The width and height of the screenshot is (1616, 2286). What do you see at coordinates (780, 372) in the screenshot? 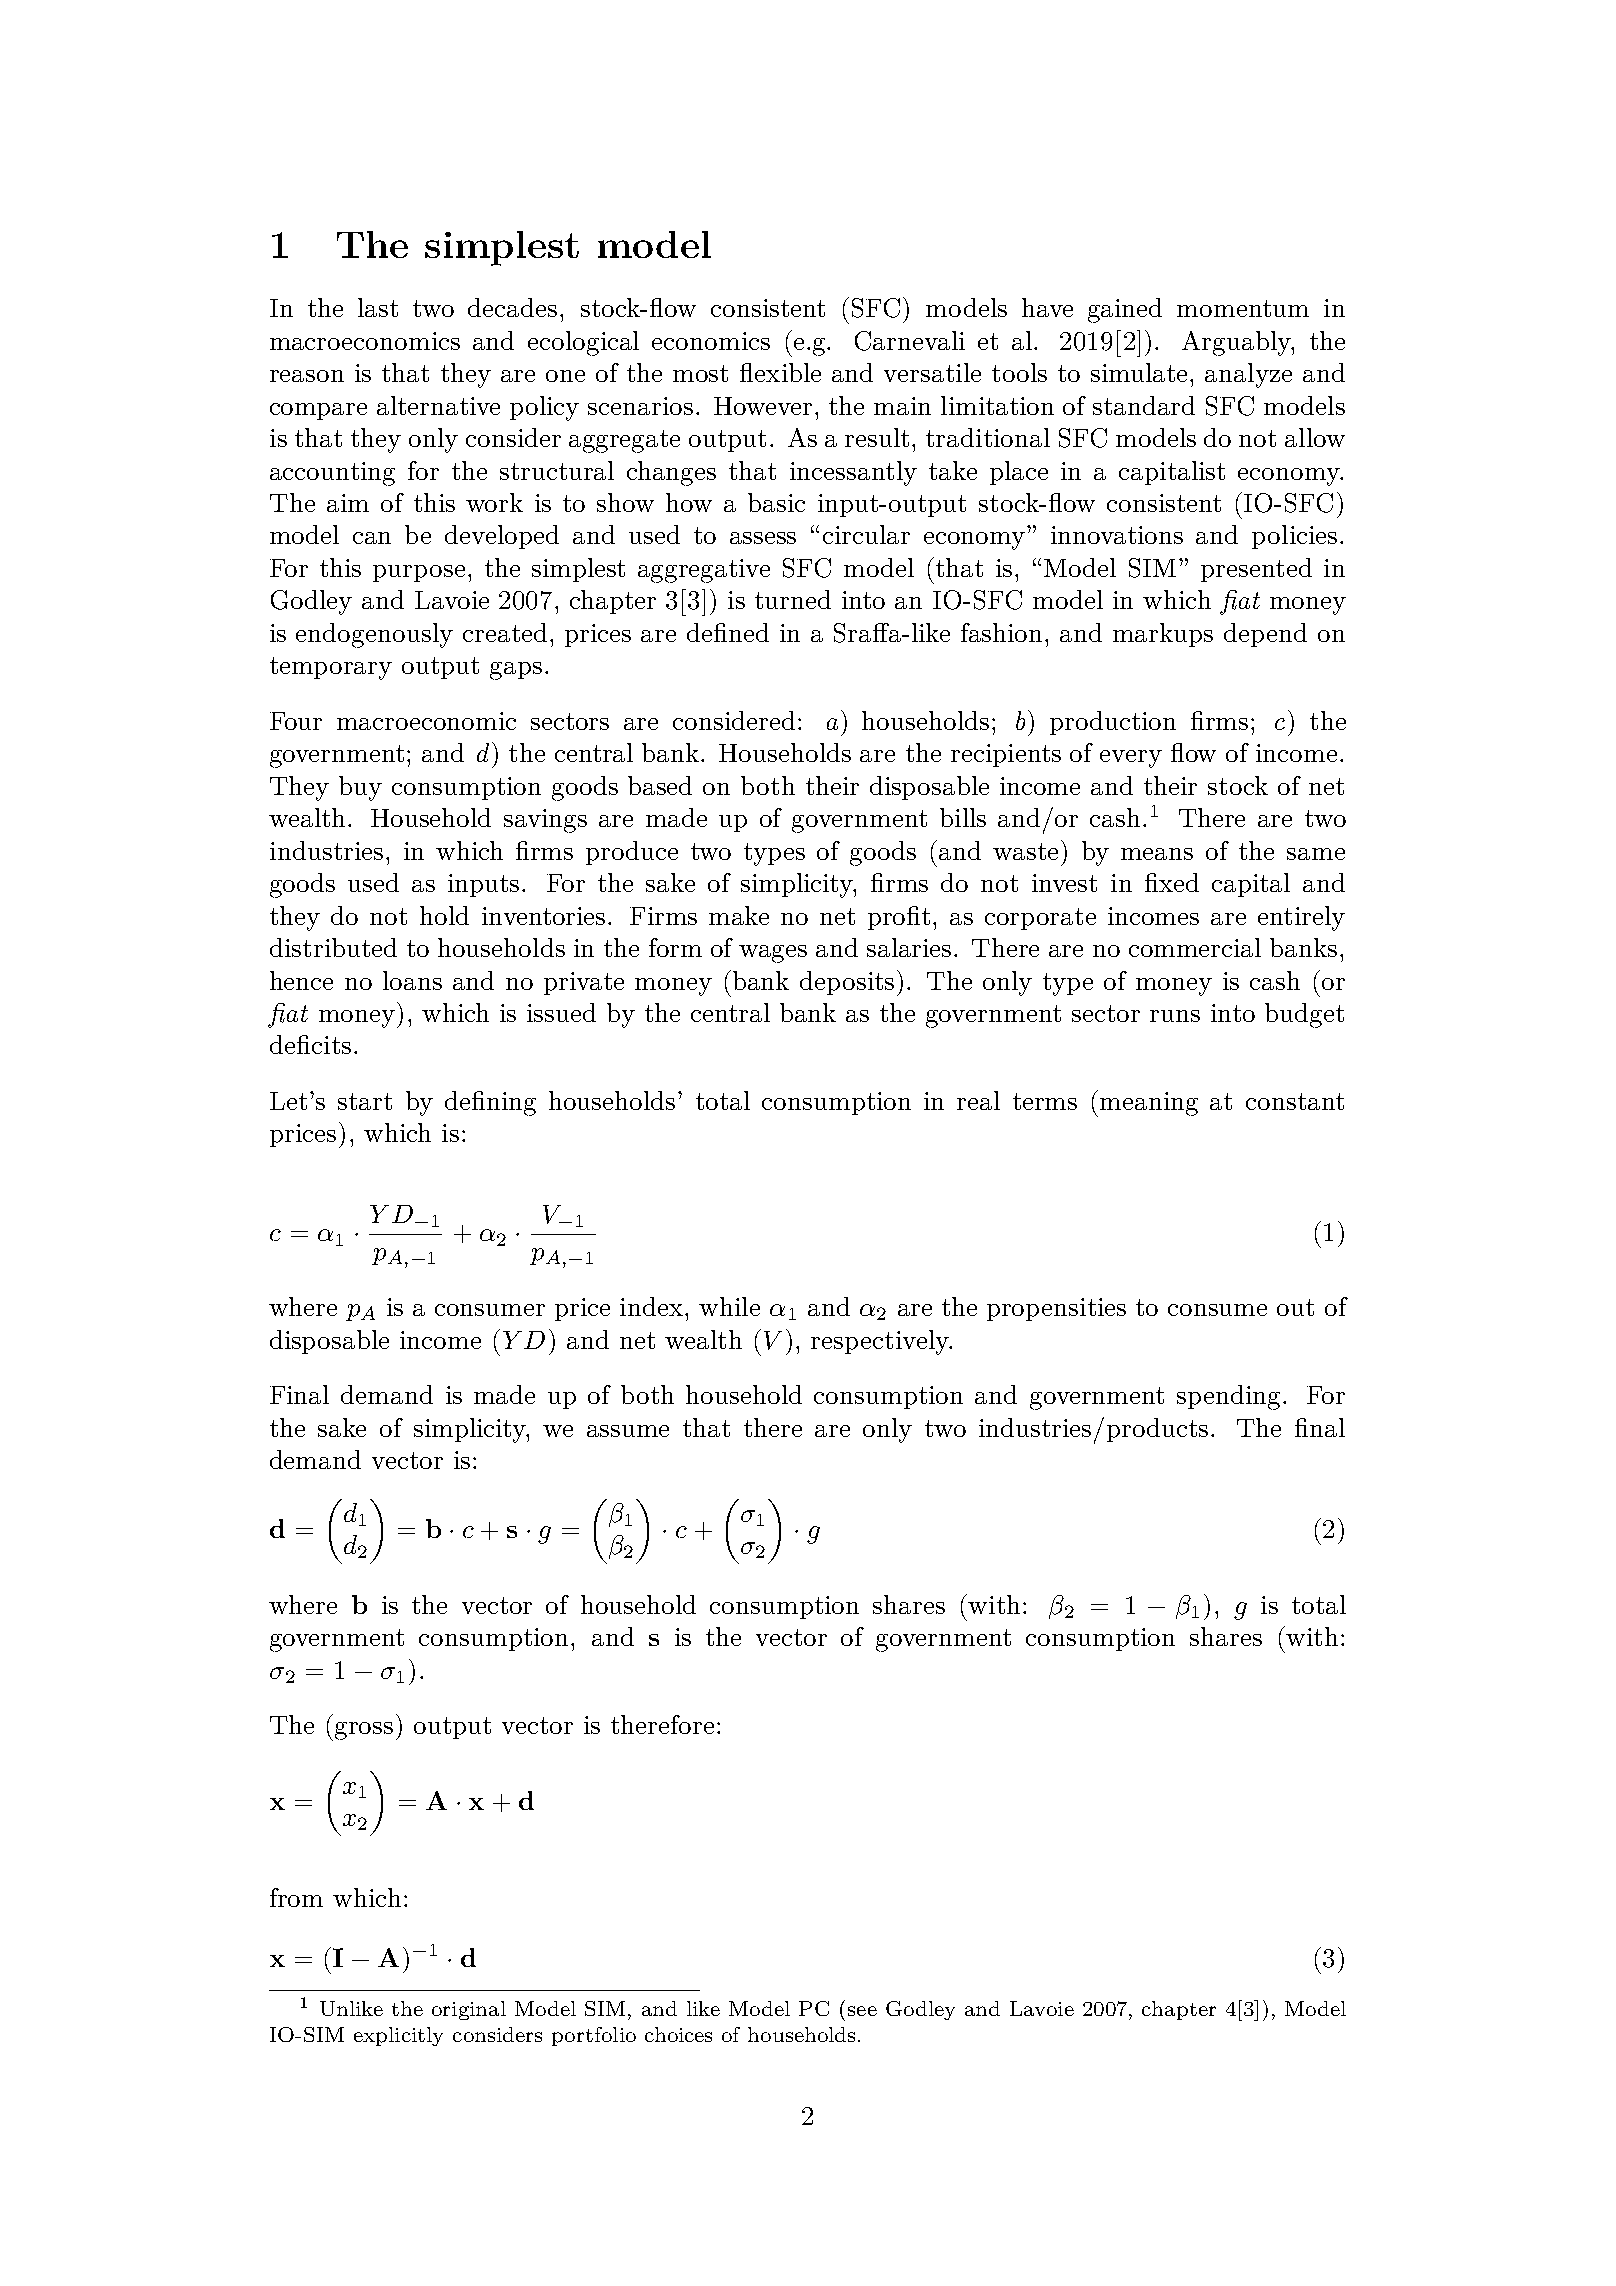
I see `flexible` at bounding box center [780, 372].
